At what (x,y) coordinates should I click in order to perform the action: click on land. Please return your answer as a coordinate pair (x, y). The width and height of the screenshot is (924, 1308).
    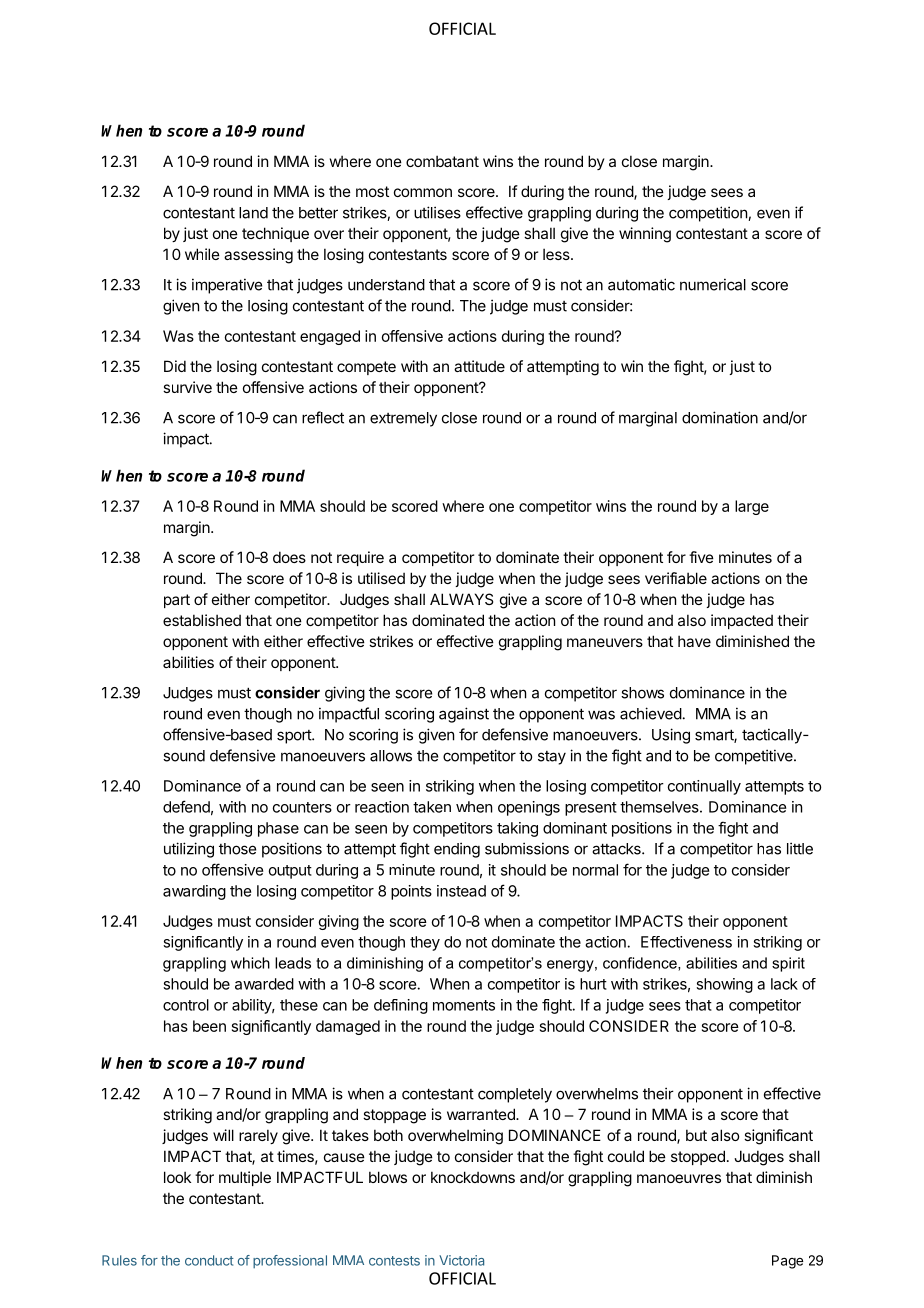
    Looking at the image, I should click on (253, 213).
